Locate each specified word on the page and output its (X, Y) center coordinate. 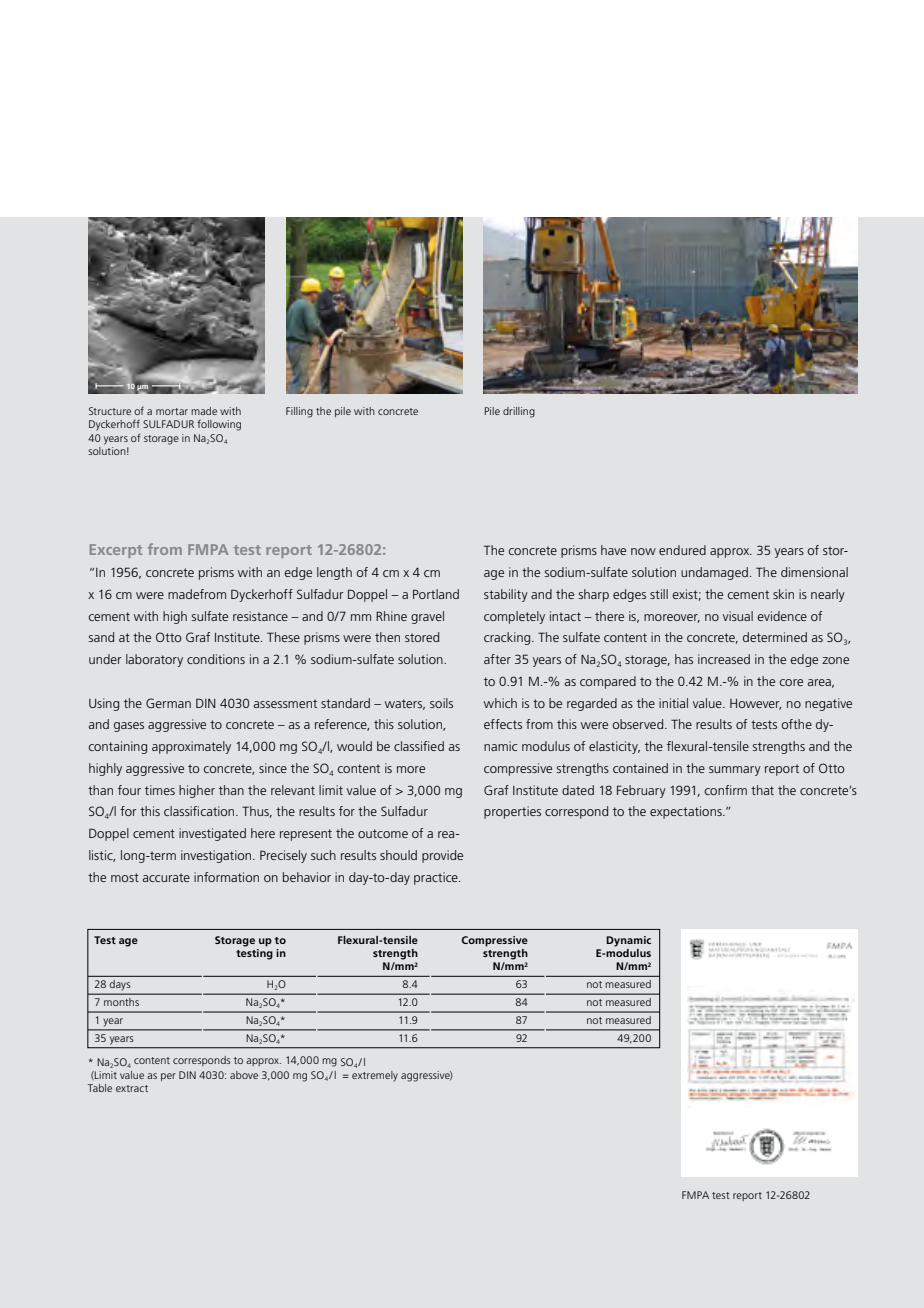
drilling (519, 412)
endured (682, 550)
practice (437, 878)
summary (735, 771)
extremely (375, 1076)
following (219, 425)
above (244, 1075)
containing (117, 747)
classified (419, 746)
